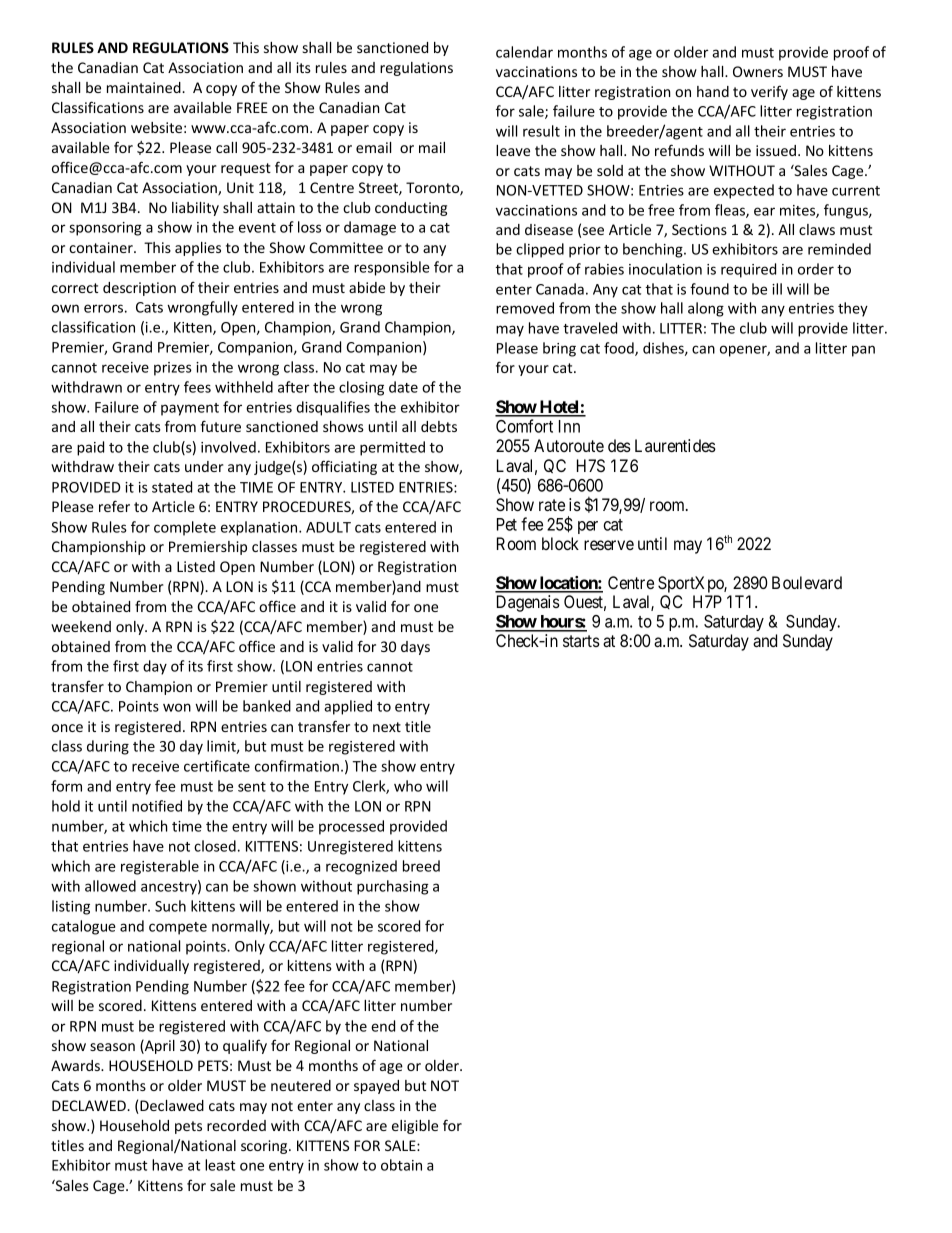  Describe the element at coordinates (769, 92) in the image. I see `verify` at that location.
